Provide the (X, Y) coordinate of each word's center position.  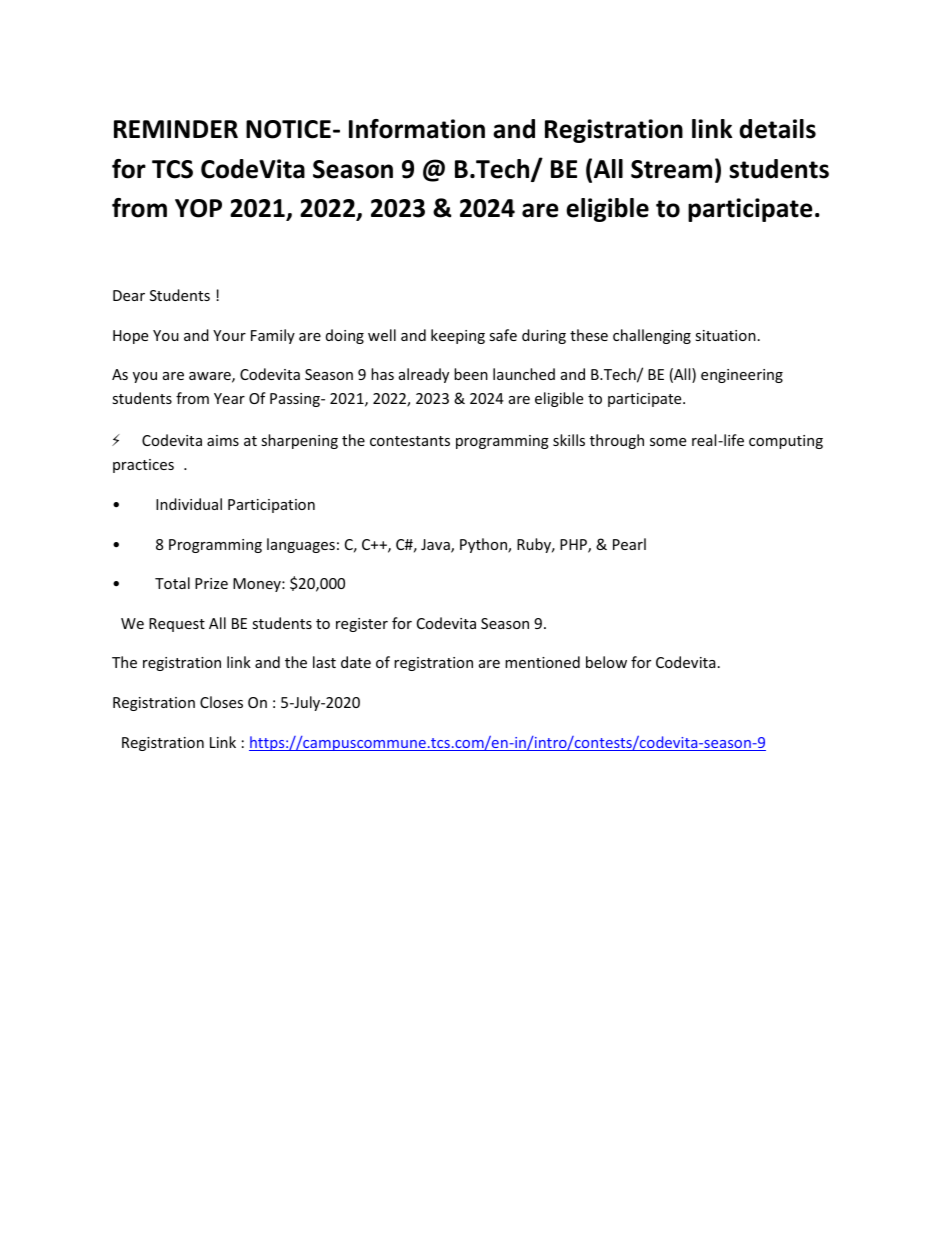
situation (725, 335)
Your (229, 335)
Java (436, 546)
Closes (221, 702)
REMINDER (176, 129)
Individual (189, 504)
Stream (671, 169)
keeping (458, 336)
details (777, 129)
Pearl (629, 544)
